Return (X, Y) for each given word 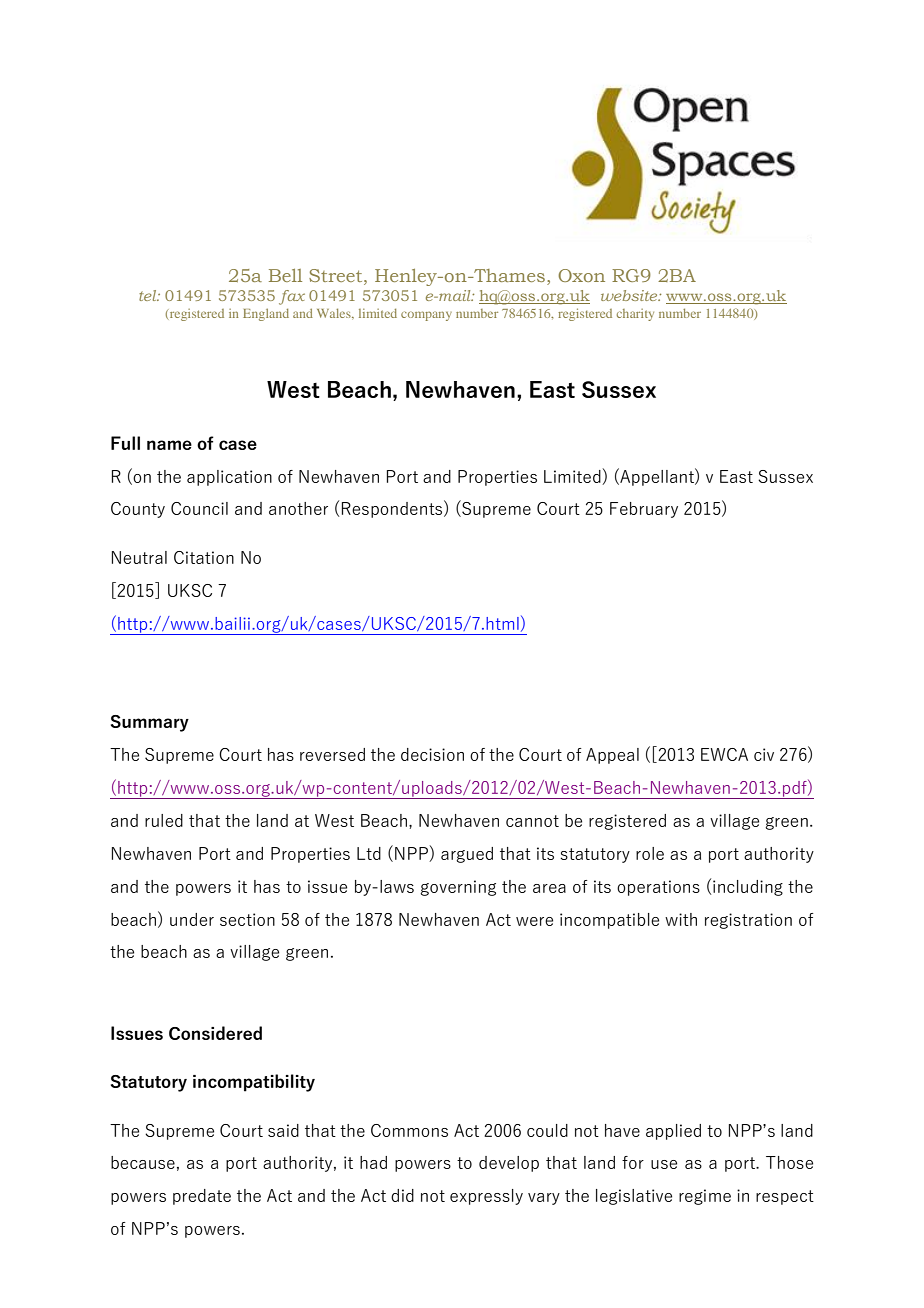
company (426, 316)
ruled (164, 820)
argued (467, 855)
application (229, 478)
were (534, 921)
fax (292, 297)
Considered (215, 1033)
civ (764, 754)
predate (202, 1197)
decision (432, 754)
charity (635, 315)
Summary (150, 723)
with (681, 919)
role (650, 853)
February (644, 510)
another (298, 508)
